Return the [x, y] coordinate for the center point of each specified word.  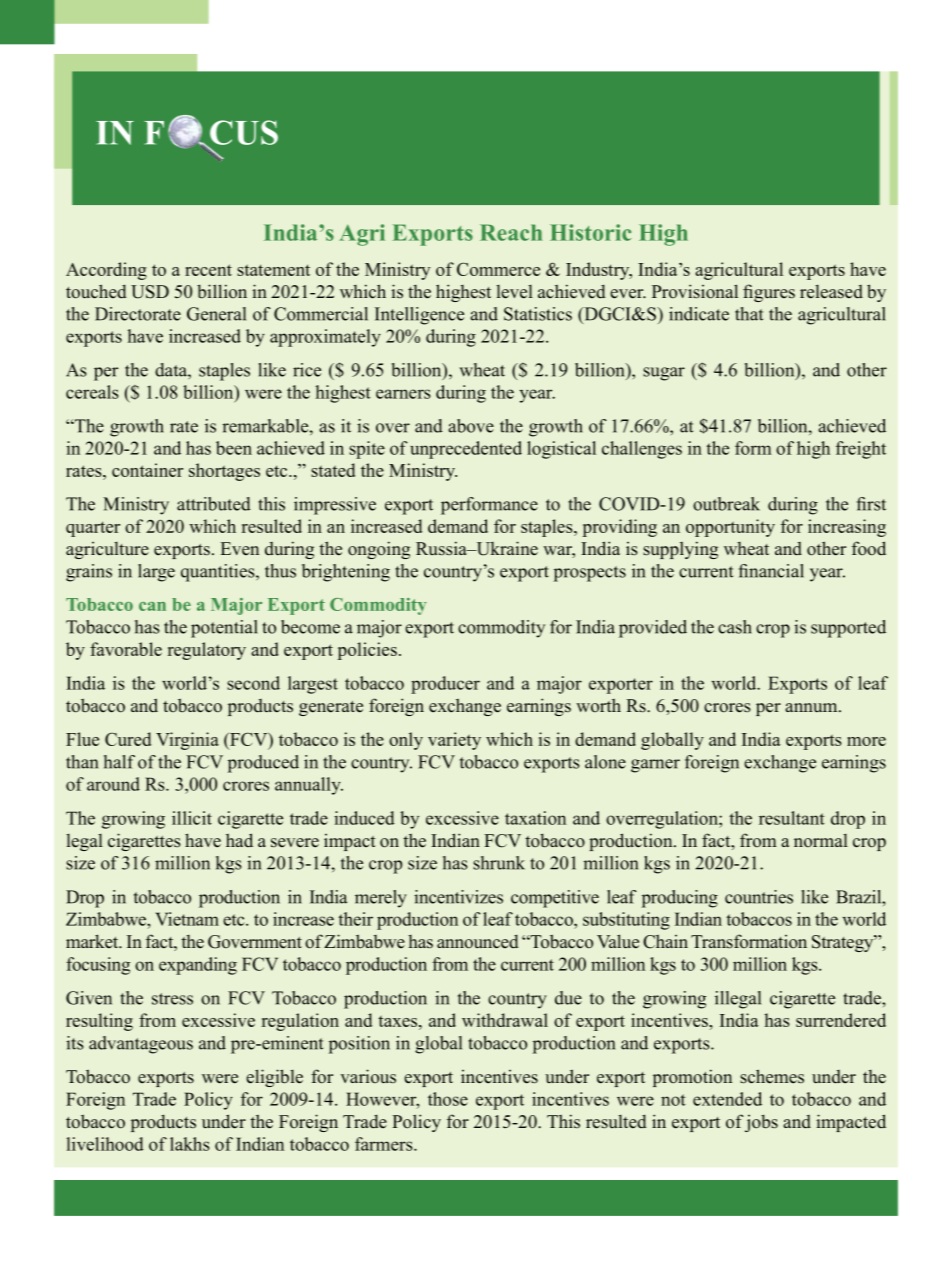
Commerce [498, 269]
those [448, 1099]
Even [239, 549]
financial [771, 571]
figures [769, 293]
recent [208, 270]
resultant [792, 818]
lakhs [190, 1144]
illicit [192, 818]
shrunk [499, 863]
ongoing [379, 550]
